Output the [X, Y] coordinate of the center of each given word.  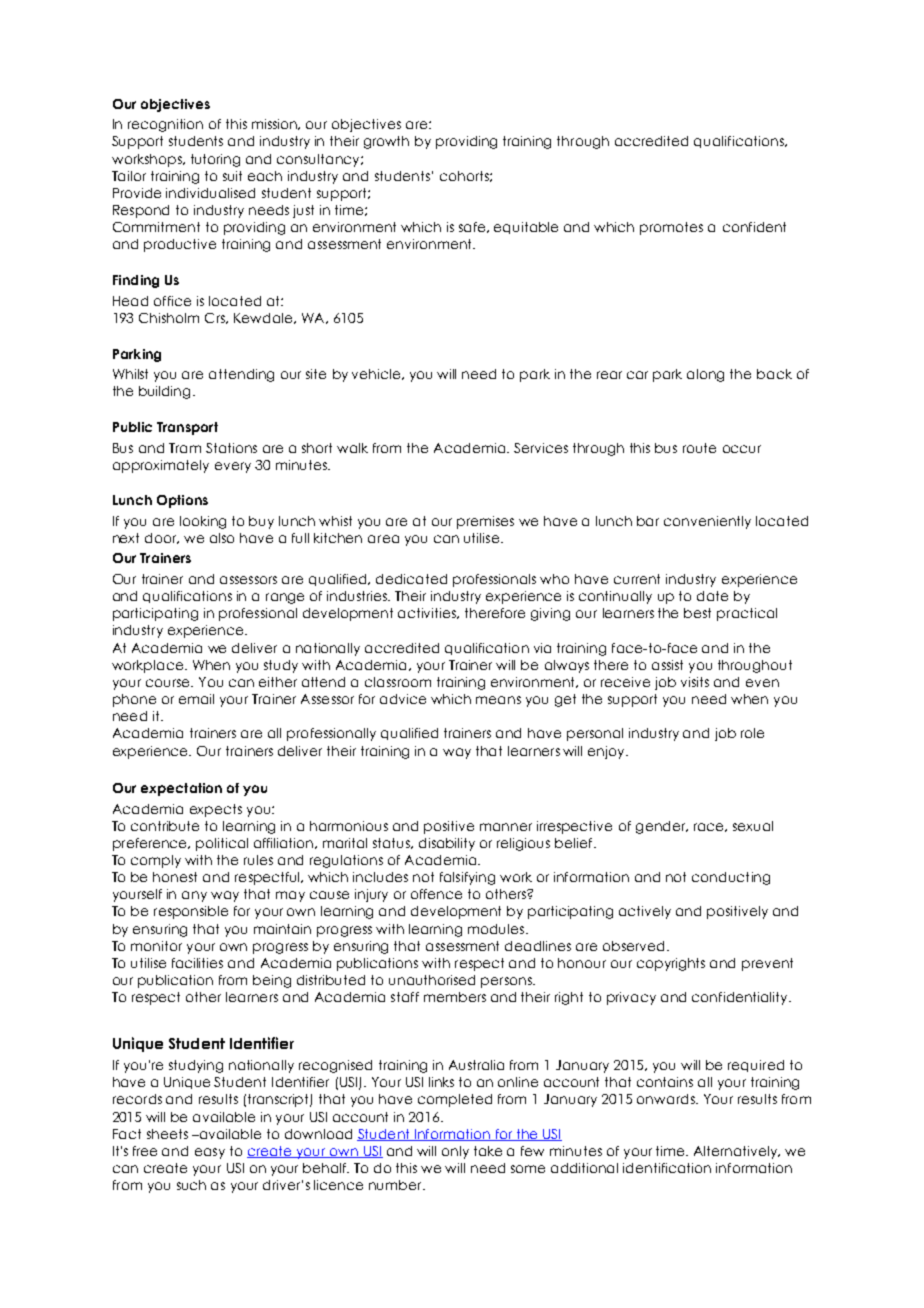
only [455, 1152]
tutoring [215, 160]
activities [428, 613]
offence [436, 894]
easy [210, 1153]
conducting [731, 878]
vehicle [377, 374]
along [705, 375]
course [169, 683]
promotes [671, 228]
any [194, 896]
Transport [187, 428]
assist [667, 665]
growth [386, 142]
